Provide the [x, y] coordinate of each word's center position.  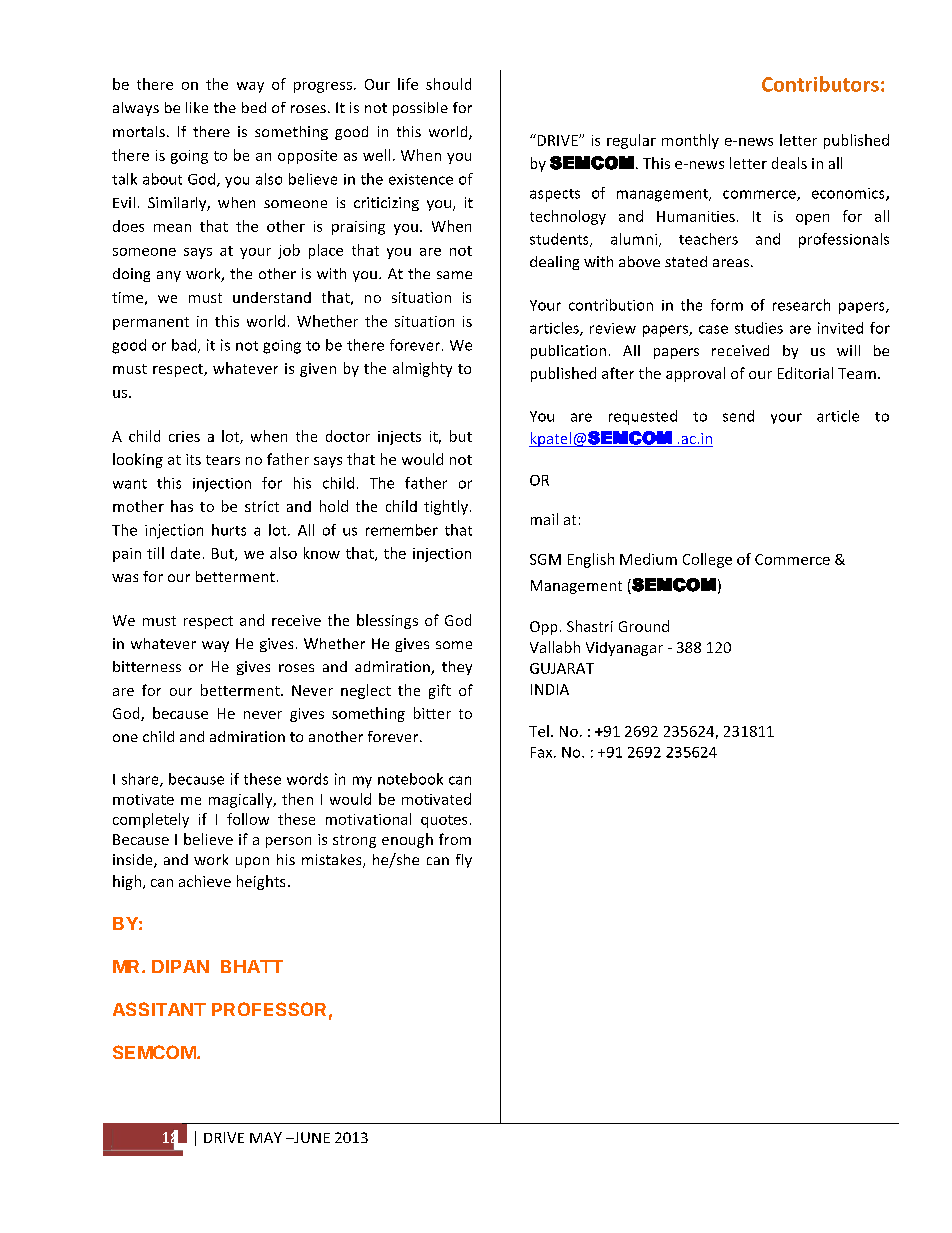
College [707, 560]
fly [464, 861]
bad [184, 345]
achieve [205, 881]
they [457, 668]
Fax [543, 752]
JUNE [311, 1137]
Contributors [820, 84]
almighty [422, 369]
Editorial [805, 373]
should [448, 84]
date [185, 553]
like [197, 107]
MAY [266, 1137]
